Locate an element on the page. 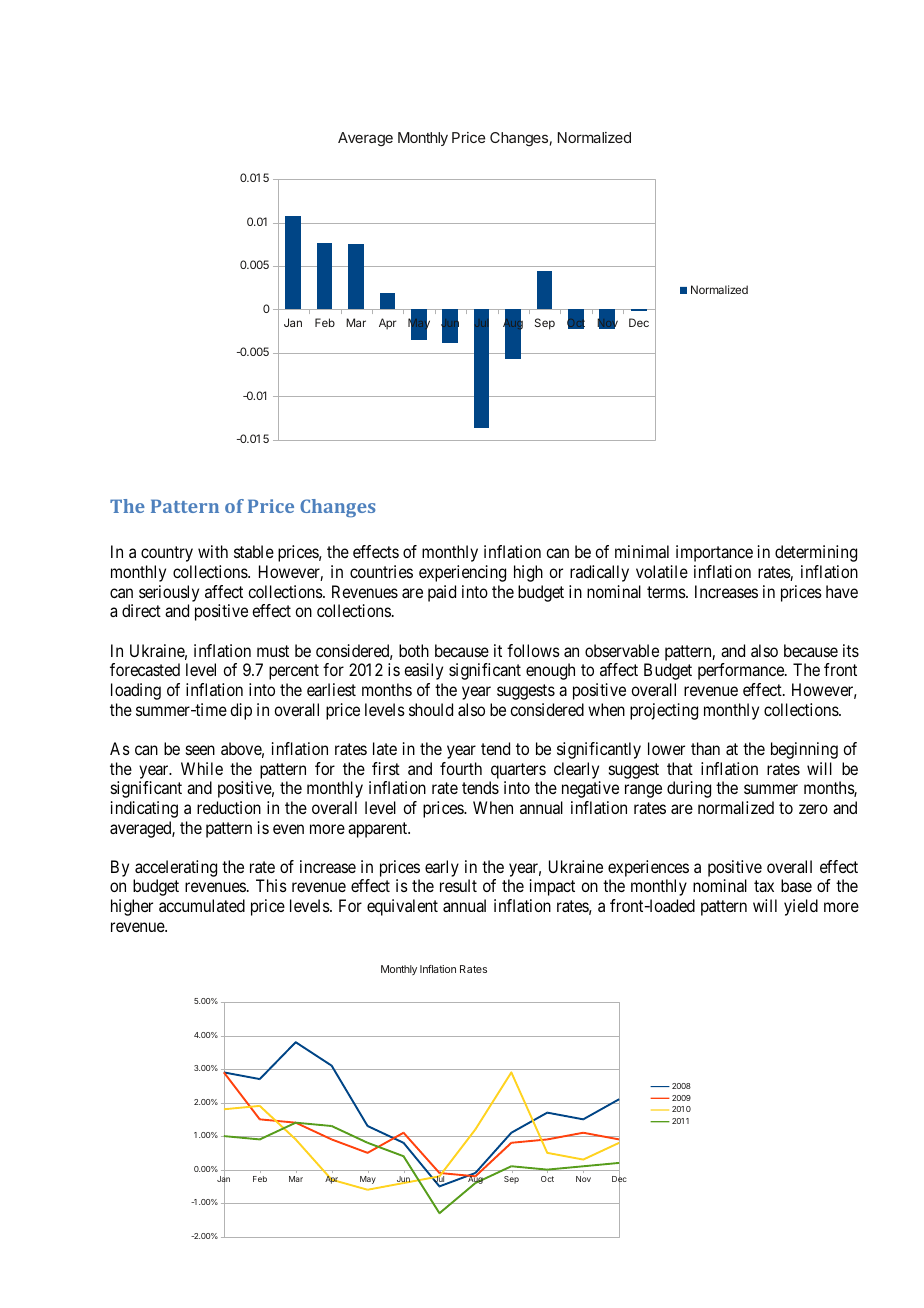 The height and width of the document is (1308, 924). its is located at coordinates (851, 650).
